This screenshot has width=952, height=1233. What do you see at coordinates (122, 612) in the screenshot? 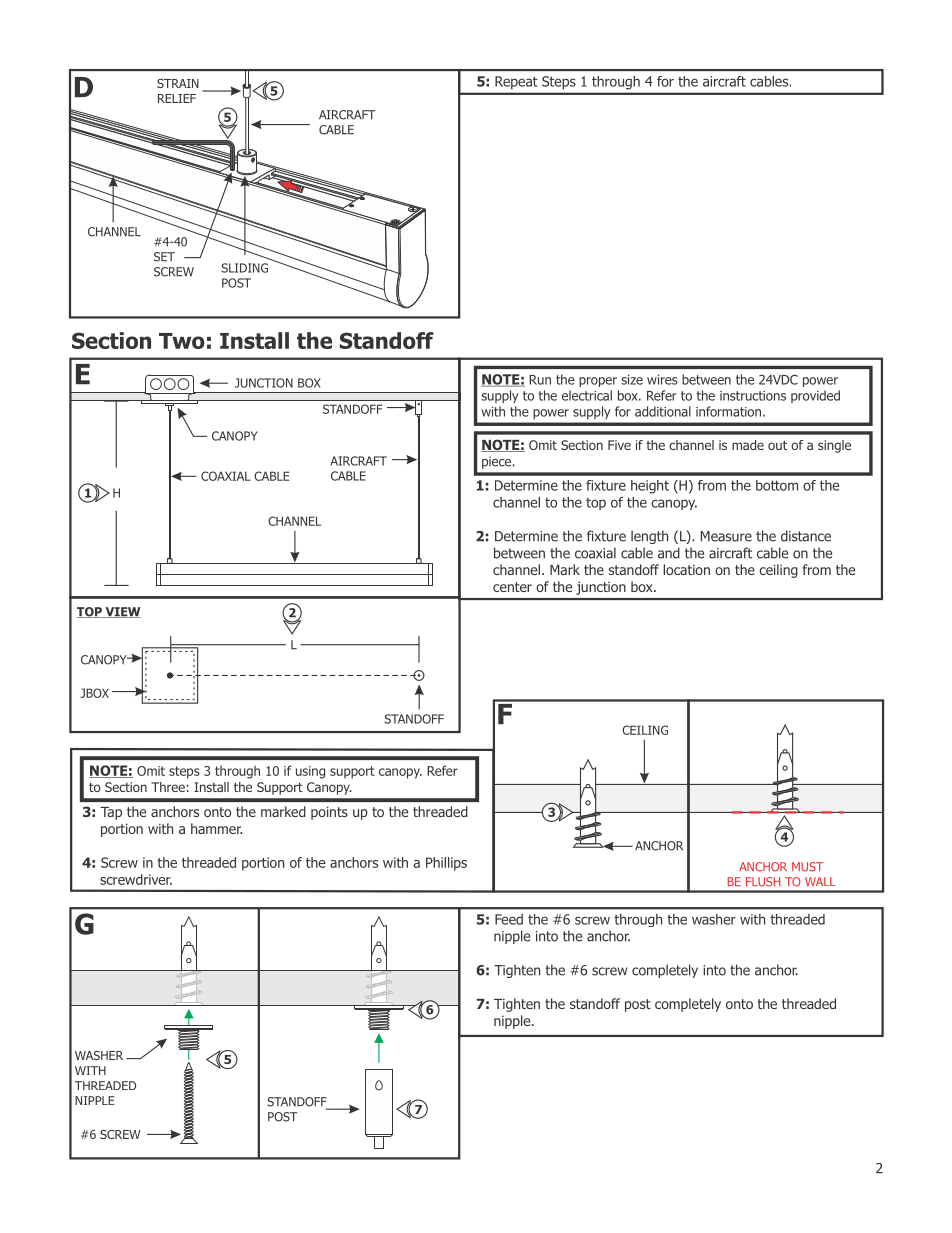
I see `VIEW` at bounding box center [122, 612].
